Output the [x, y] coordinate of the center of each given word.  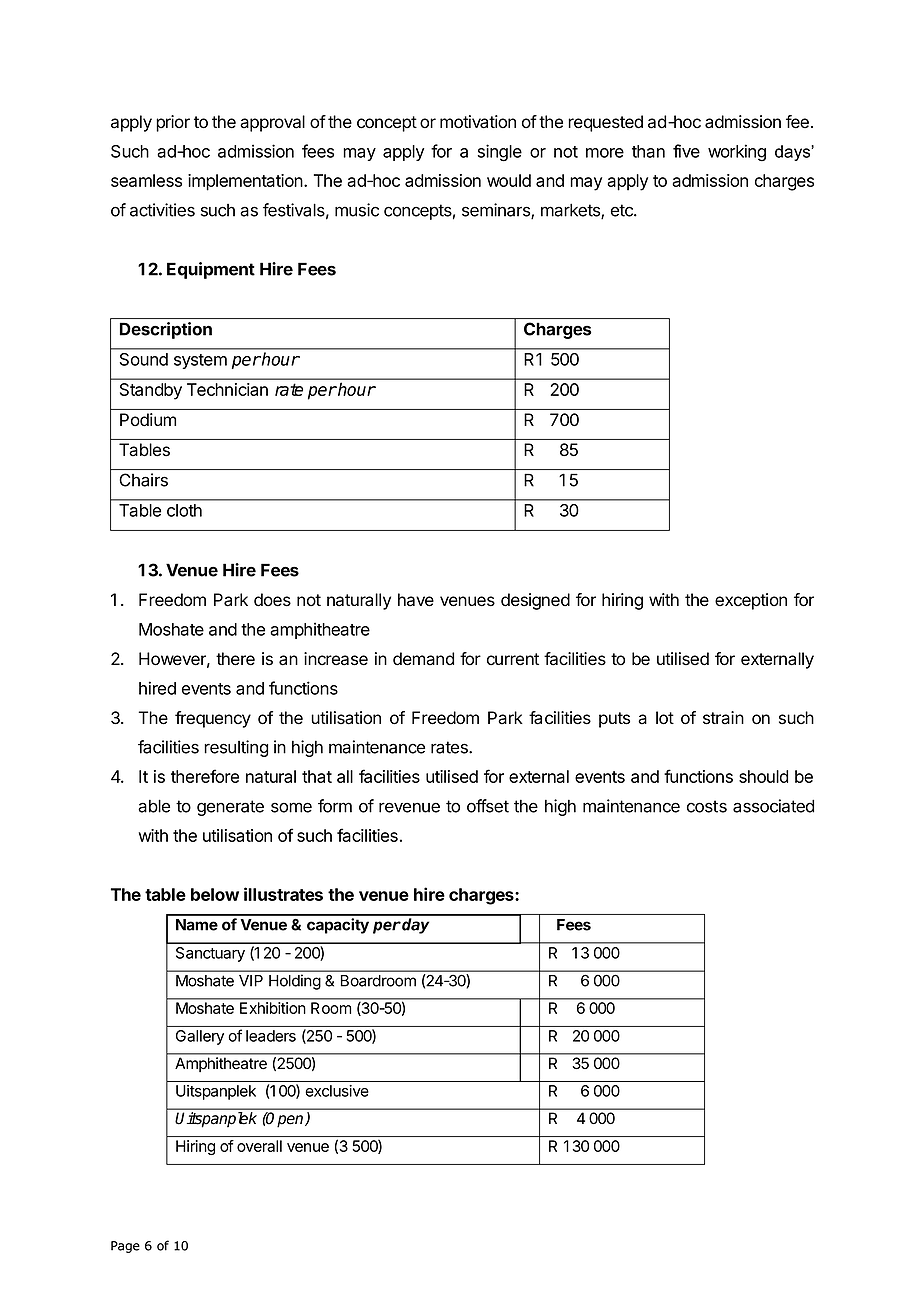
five [686, 151]
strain [723, 718]
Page [125, 1247]
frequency [213, 719]
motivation [478, 122]
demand [423, 659]
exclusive [337, 1091]
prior [173, 123]
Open [285, 1119]
